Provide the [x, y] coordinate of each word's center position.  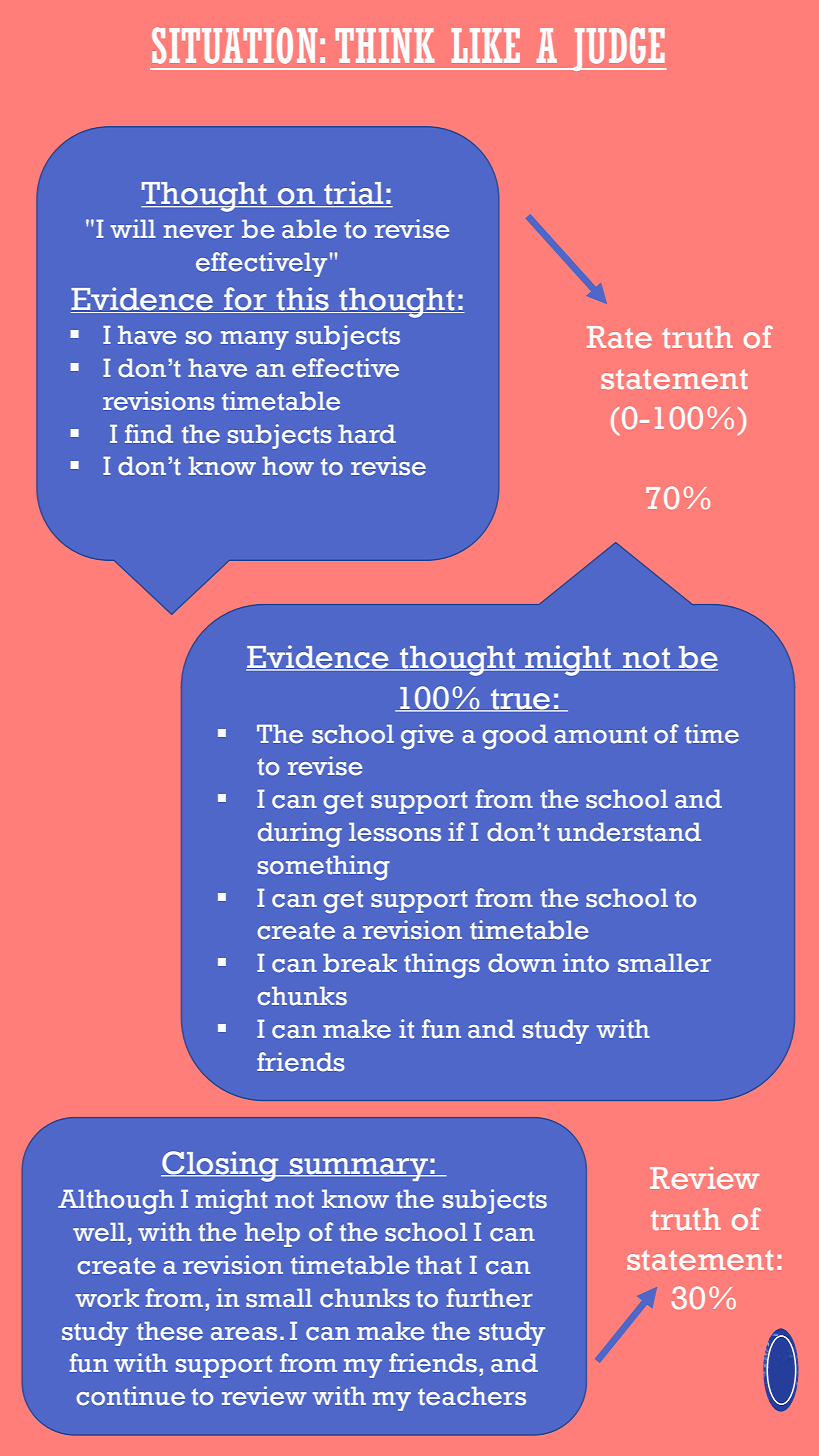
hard [367, 434]
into [586, 963]
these [170, 1331]
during [300, 835]
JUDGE [618, 49]
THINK [384, 45]
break [360, 963]
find [149, 434]
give [427, 737]
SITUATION [234, 45]
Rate [619, 337]
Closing [221, 1166]
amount [600, 735]
